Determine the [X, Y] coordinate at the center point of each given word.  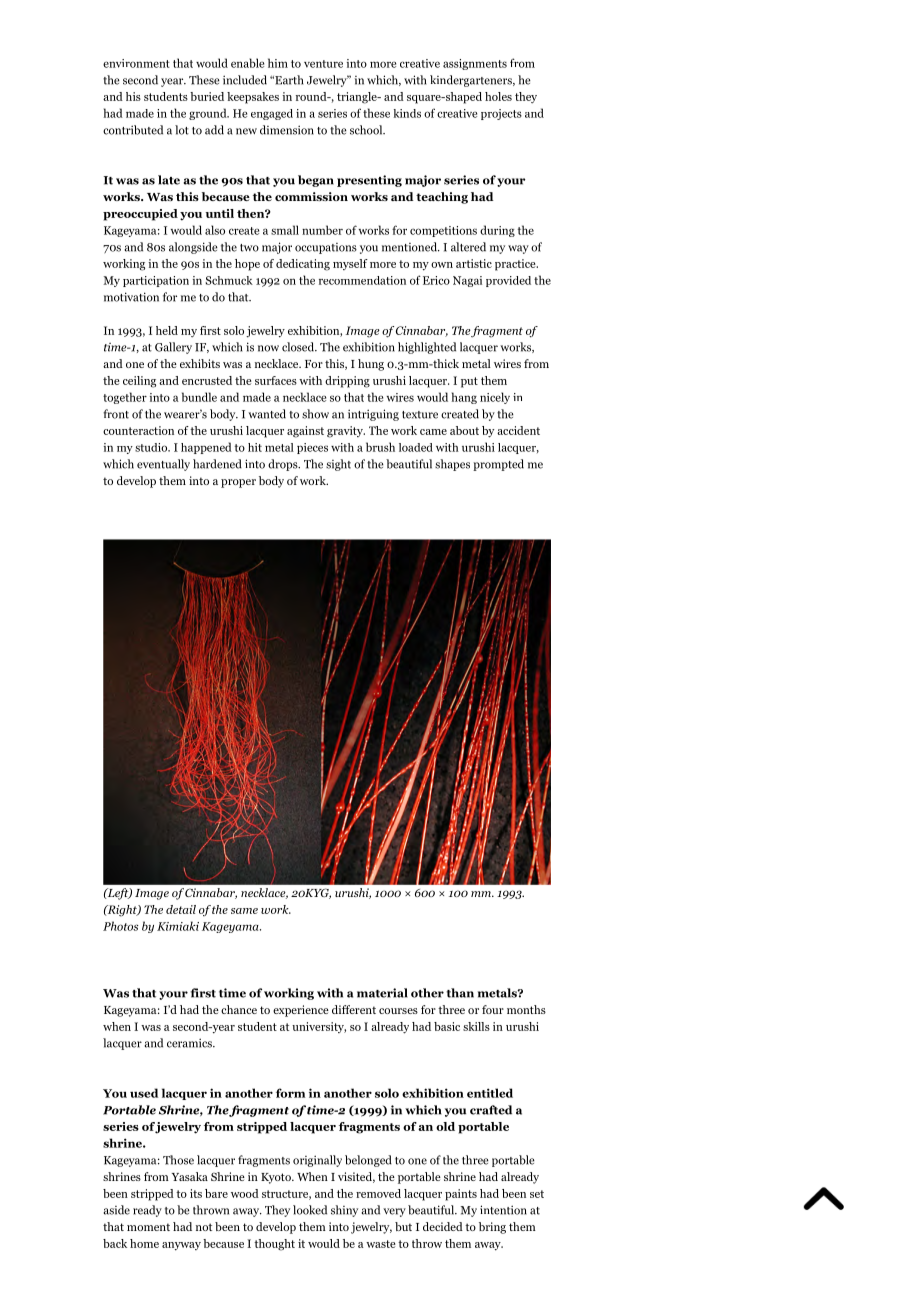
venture [323, 64]
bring [492, 1228]
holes [498, 96]
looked [310, 1210]
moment [148, 1227]
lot [182, 130]
